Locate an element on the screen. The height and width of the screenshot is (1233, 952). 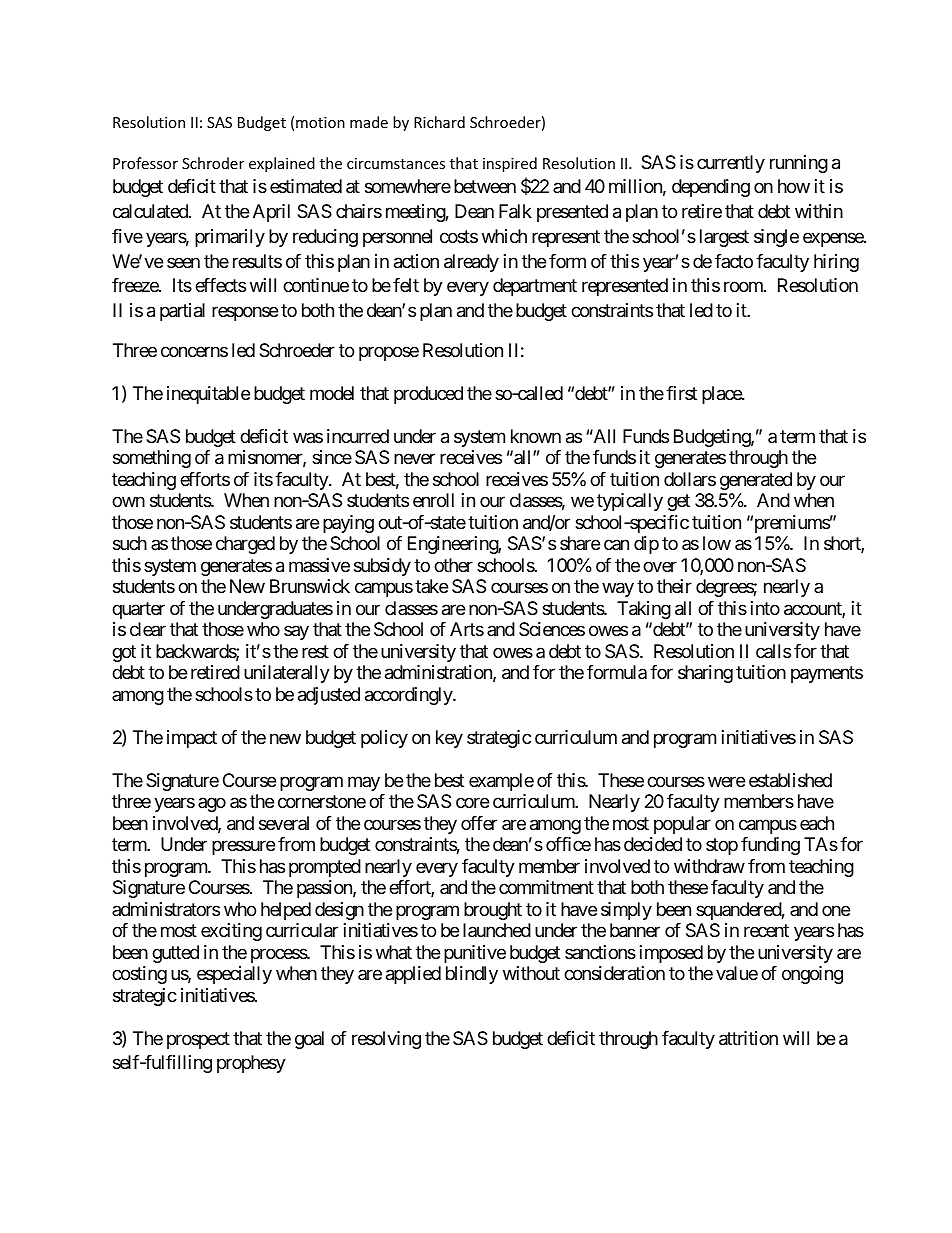
Professor is located at coordinates (145, 163).
